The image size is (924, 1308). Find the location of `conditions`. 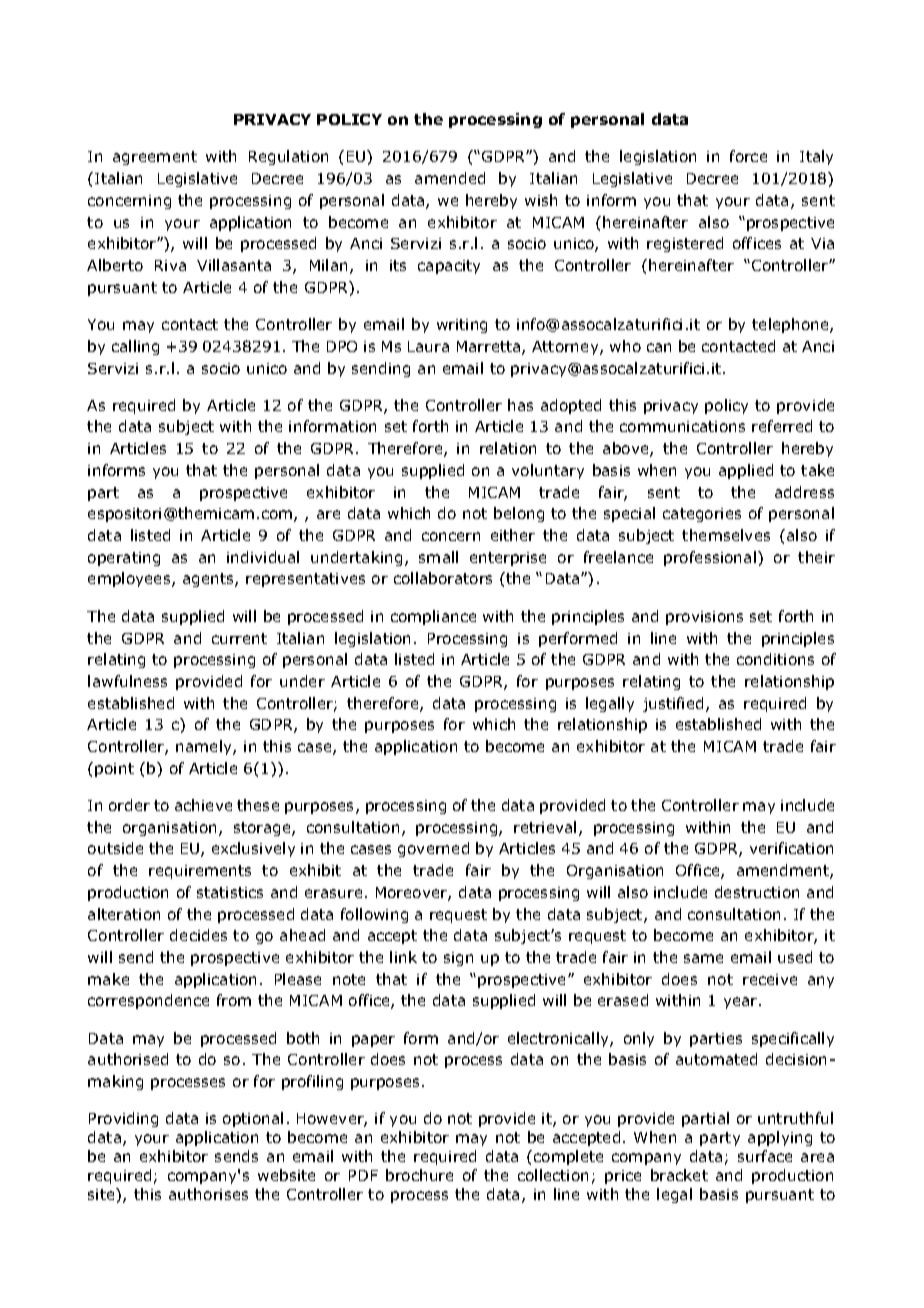

conditions is located at coordinates (775, 659).
